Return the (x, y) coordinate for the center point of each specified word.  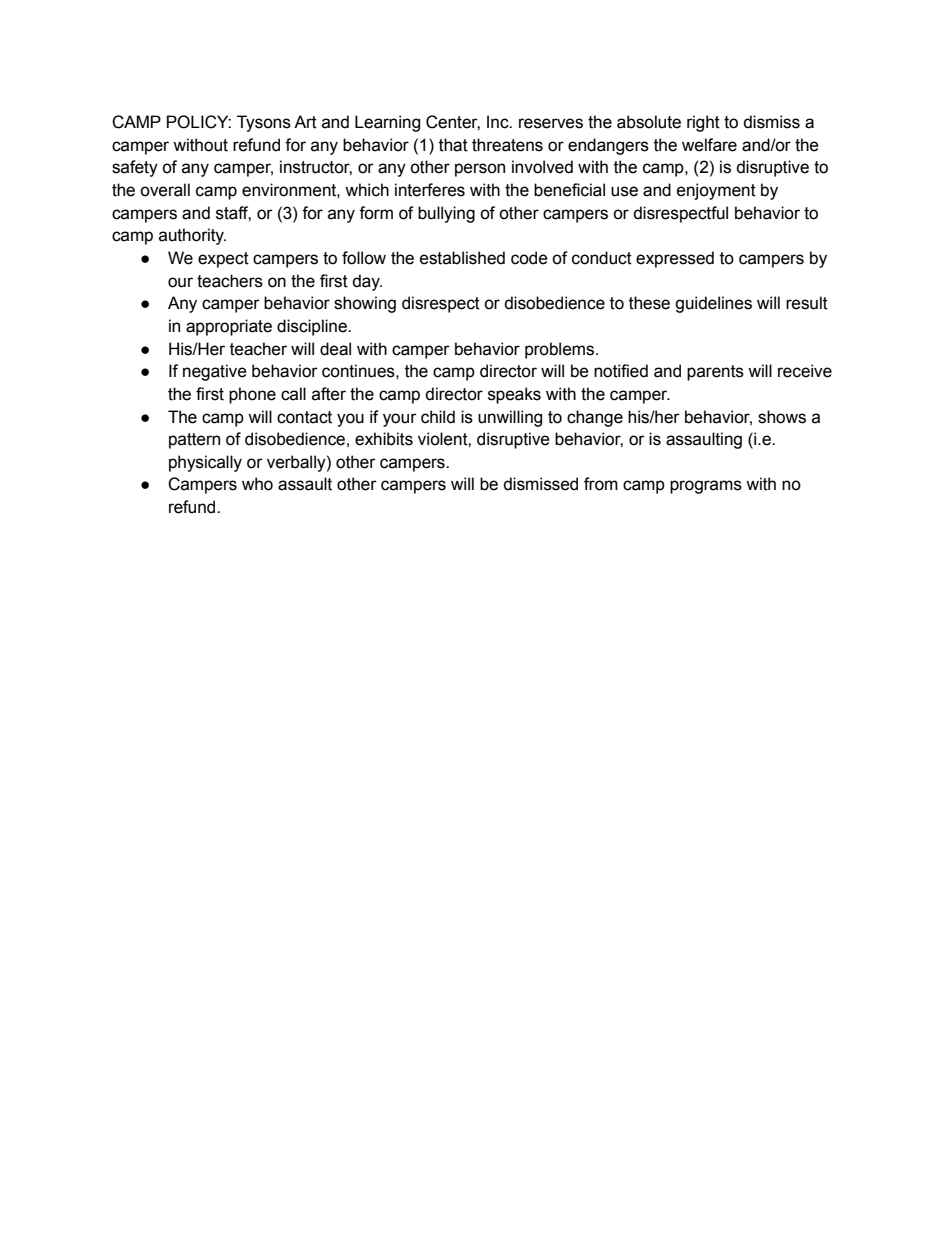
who (257, 484)
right (703, 123)
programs (706, 487)
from (601, 484)
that (453, 145)
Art (305, 122)
